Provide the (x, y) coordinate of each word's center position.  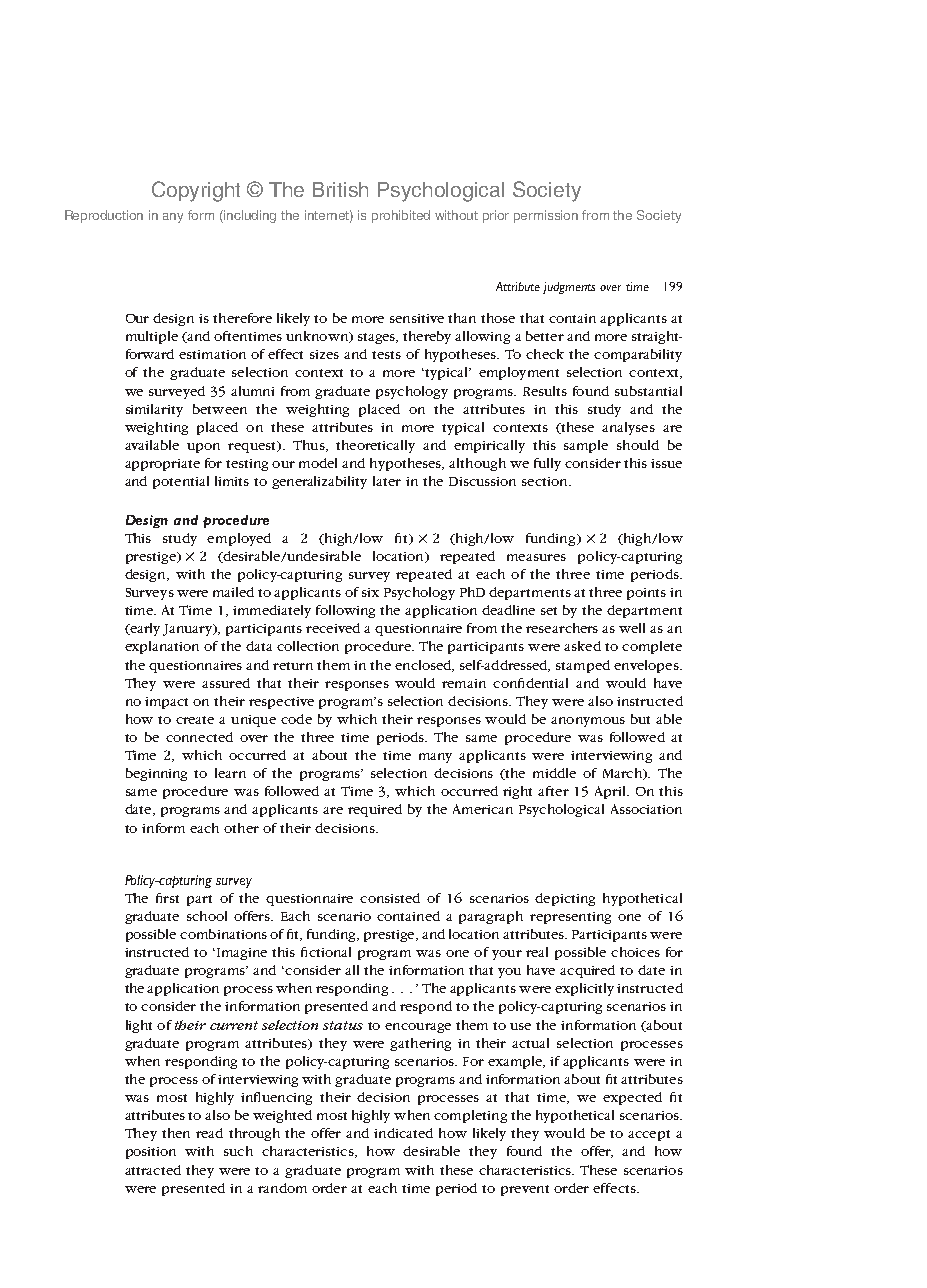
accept (649, 1135)
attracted (153, 1170)
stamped (583, 666)
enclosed (424, 666)
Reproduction (104, 216)
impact (166, 703)
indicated (403, 1133)
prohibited (401, 216)
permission (546, 216)
